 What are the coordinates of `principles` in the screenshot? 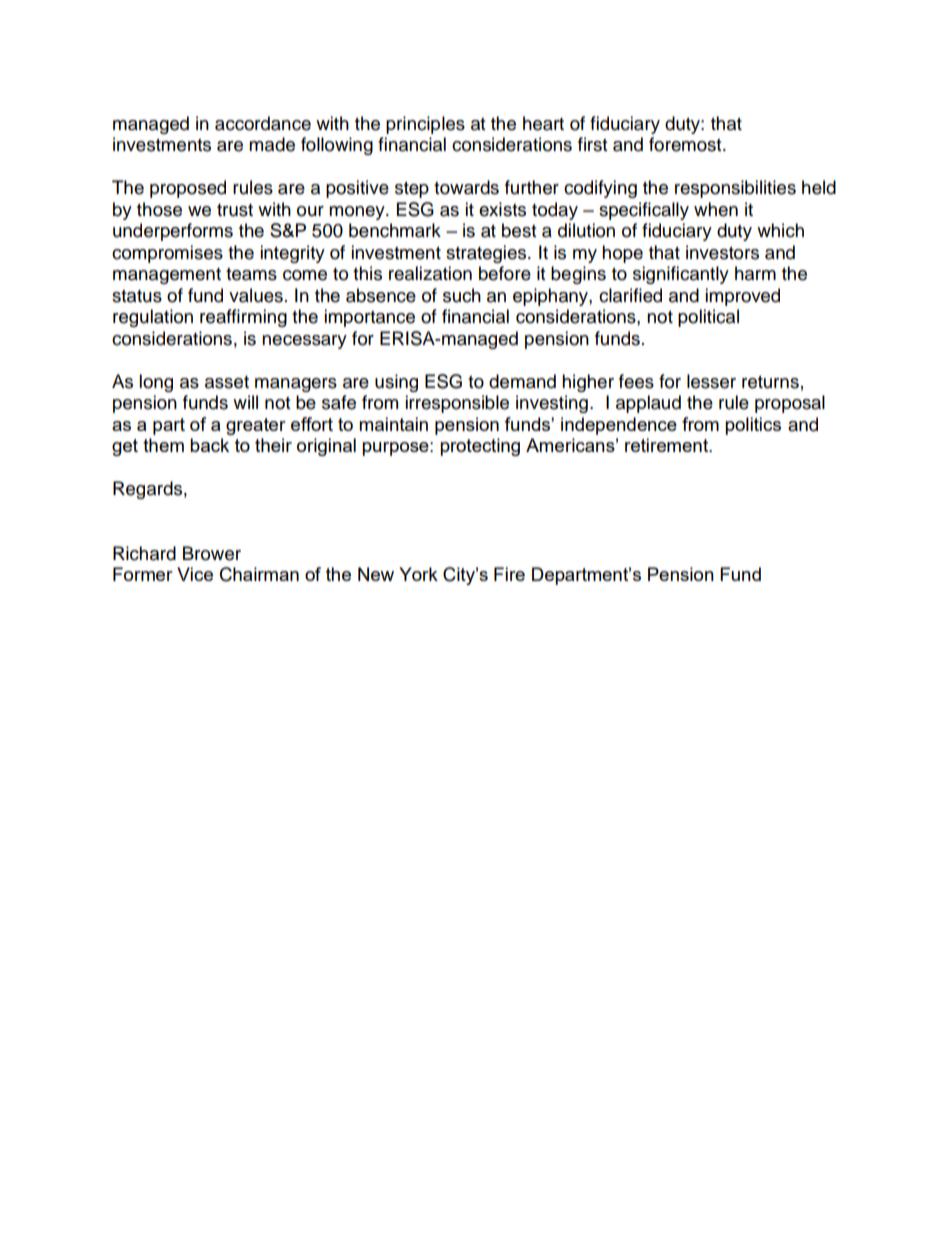 It's located at (425, 125).
